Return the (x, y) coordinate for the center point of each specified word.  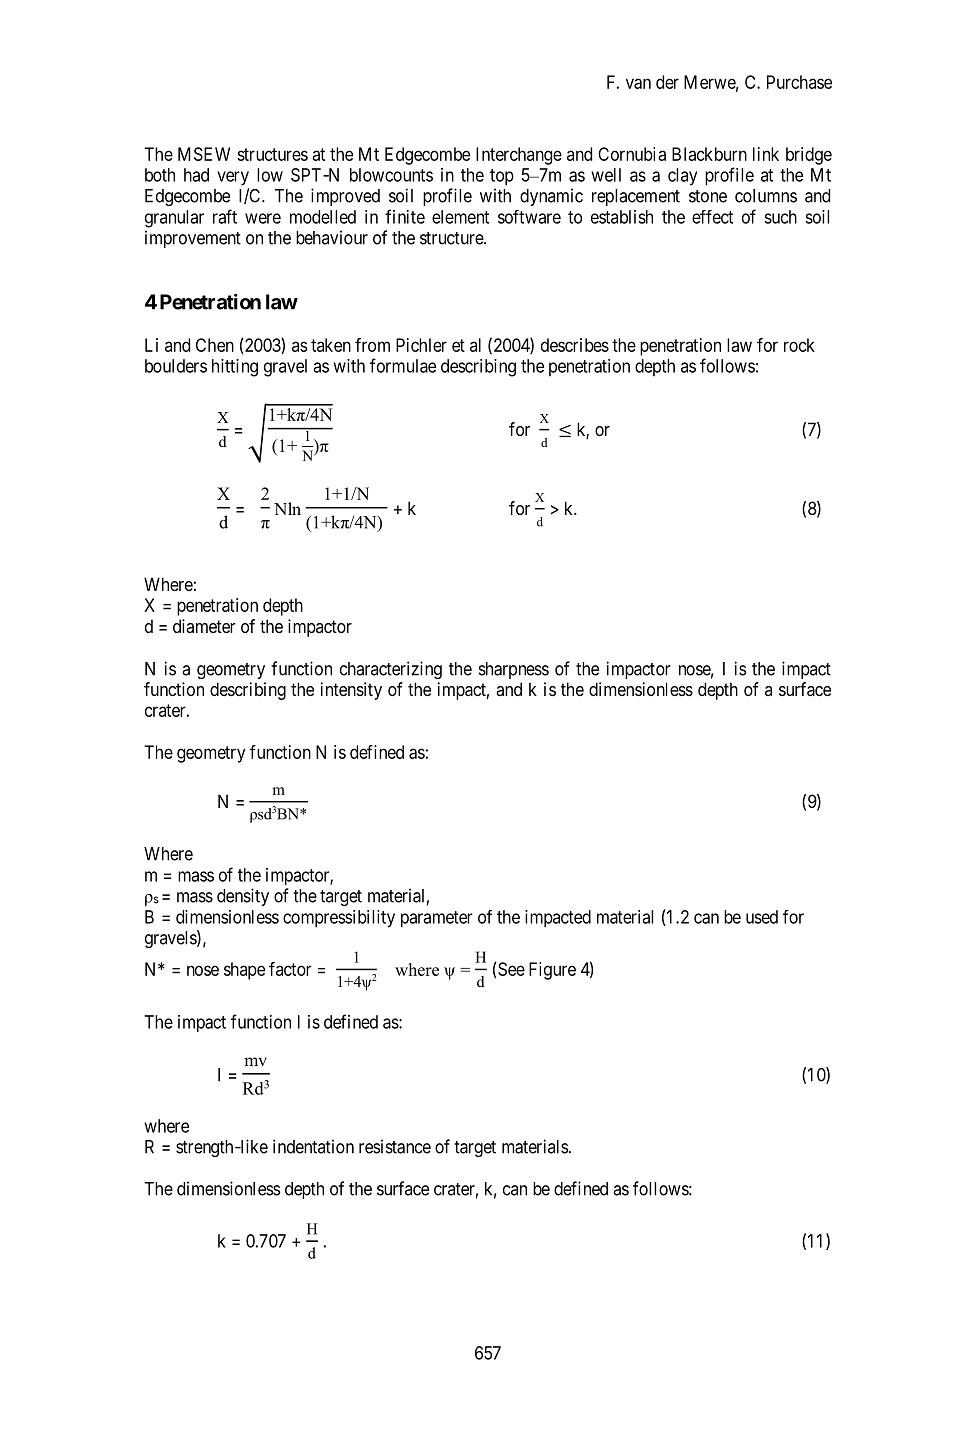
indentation (313, 1146)
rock (799, 345)
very (233, 178)
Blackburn (709, 154)
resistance (395, 1146)
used (762, 917)
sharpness (514, 670)
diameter (204, 626)
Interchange (519, 156)
